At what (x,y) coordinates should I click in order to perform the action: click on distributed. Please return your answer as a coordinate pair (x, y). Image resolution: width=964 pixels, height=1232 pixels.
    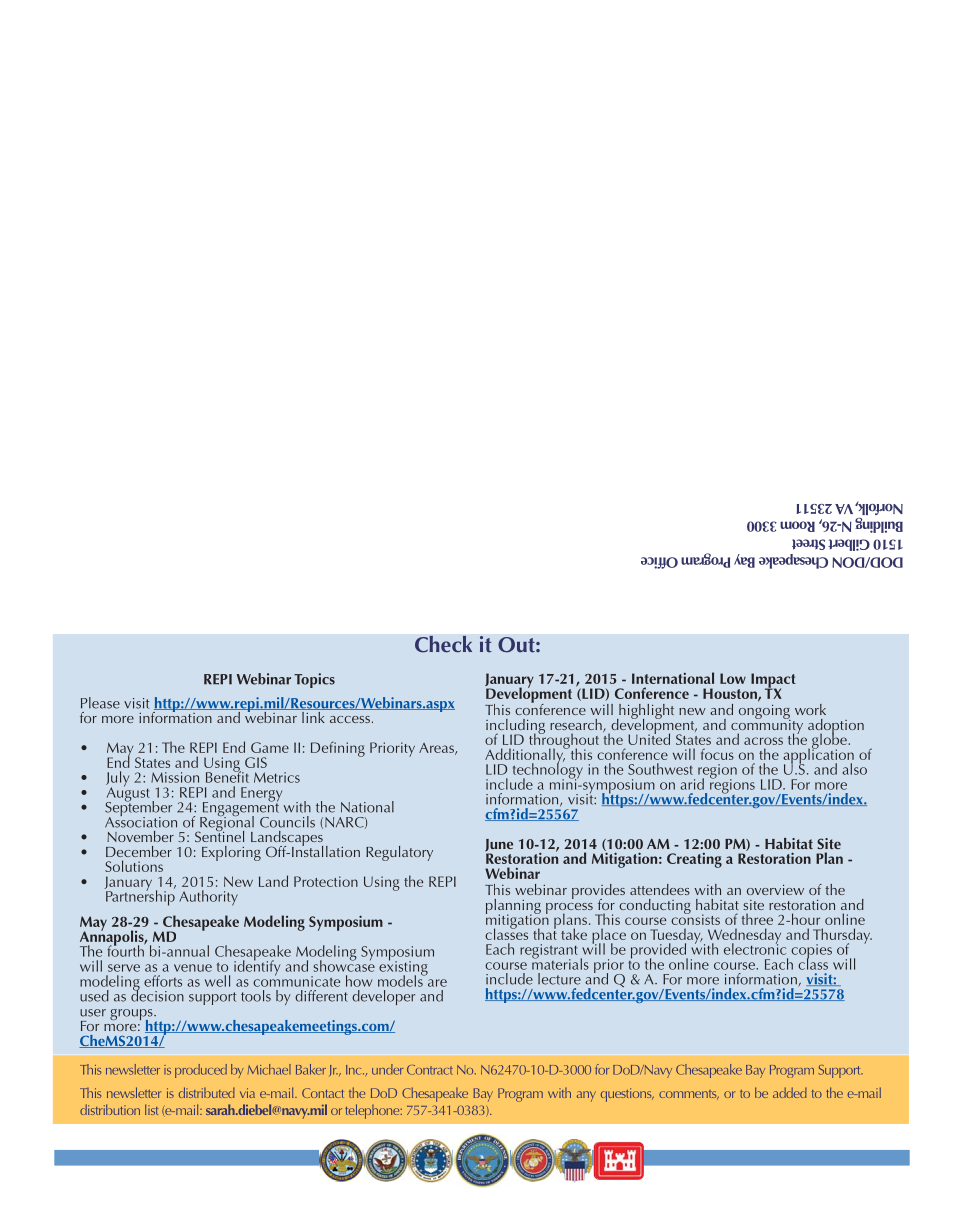
    Looking at the image, I should click on (207, 1092).
